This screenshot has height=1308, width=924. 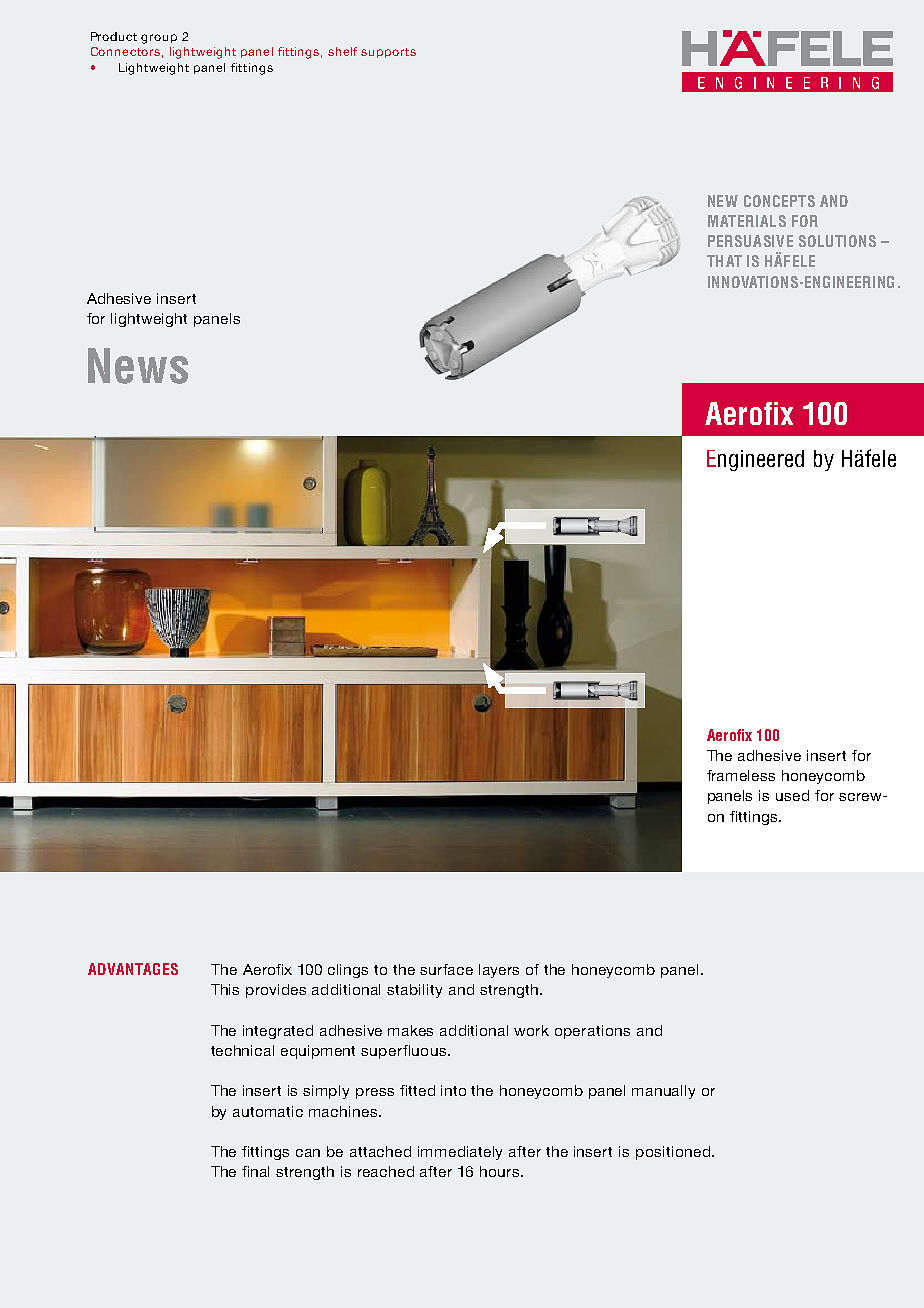 What do you see at coordinates (755, 460) in the screenshot?
I see `Engineered` at bounding box center [755, 460].
